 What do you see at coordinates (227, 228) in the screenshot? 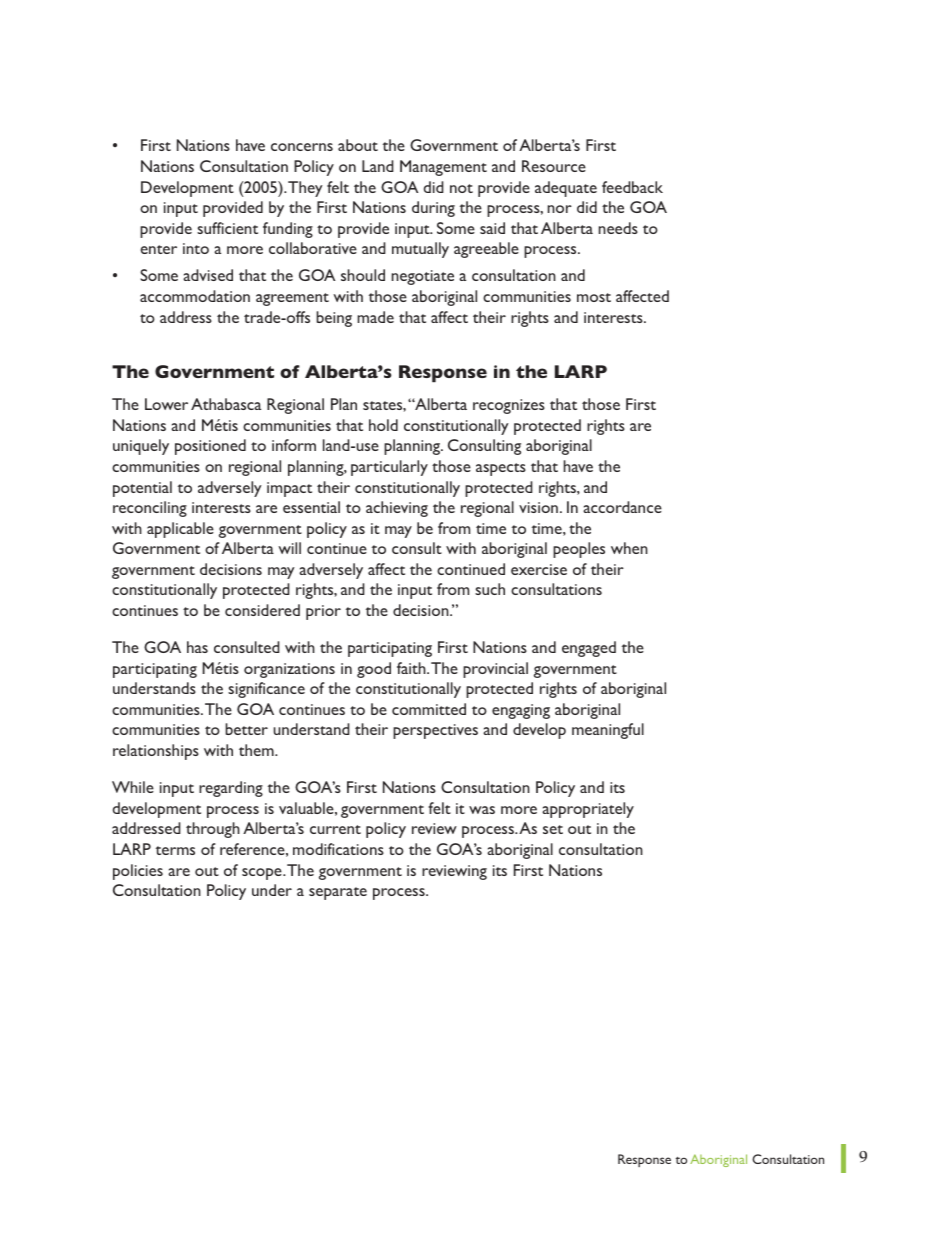
I see `sufficient` at bounding box center [227, 228].
